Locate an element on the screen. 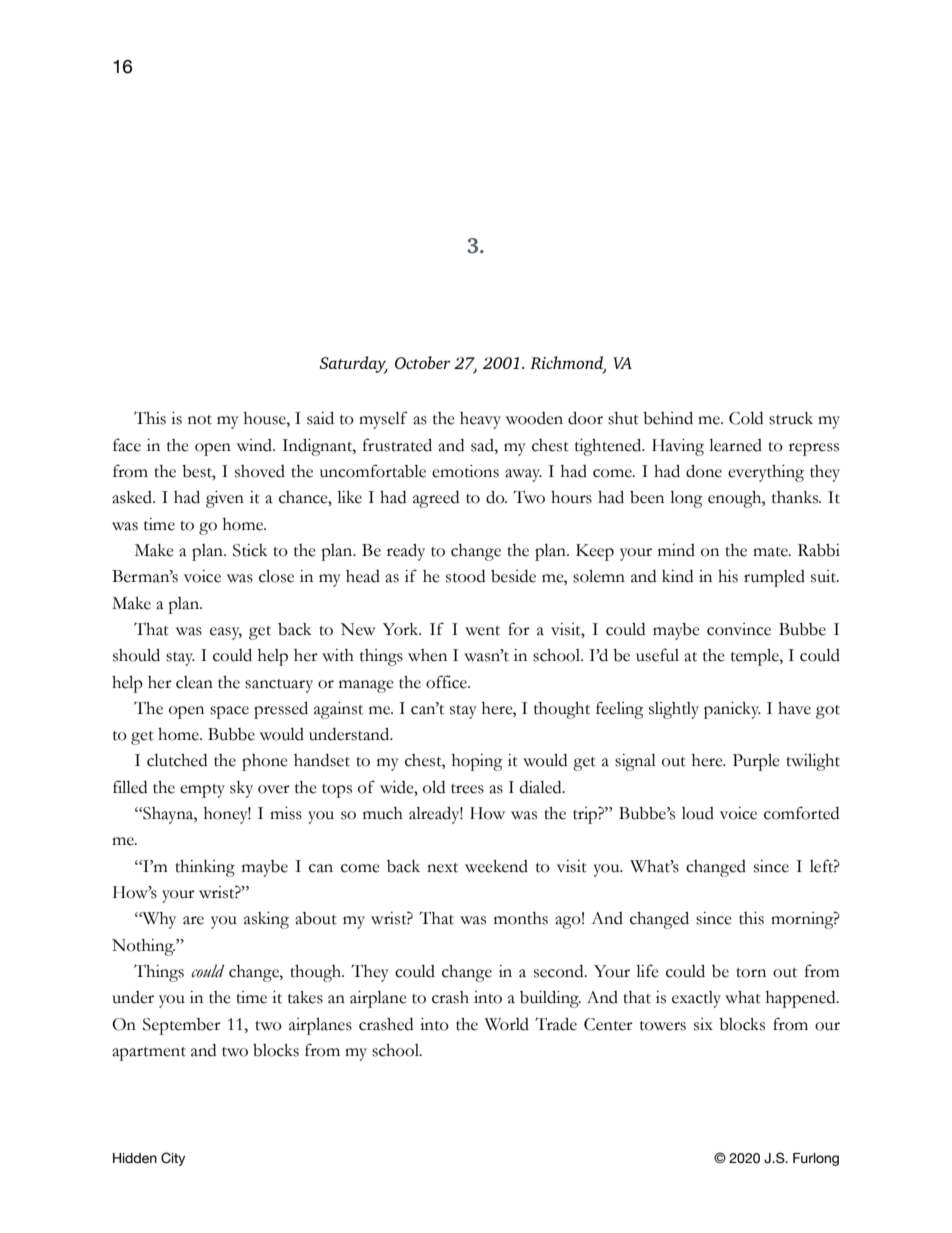  went is located at coordinates (482, 631).
